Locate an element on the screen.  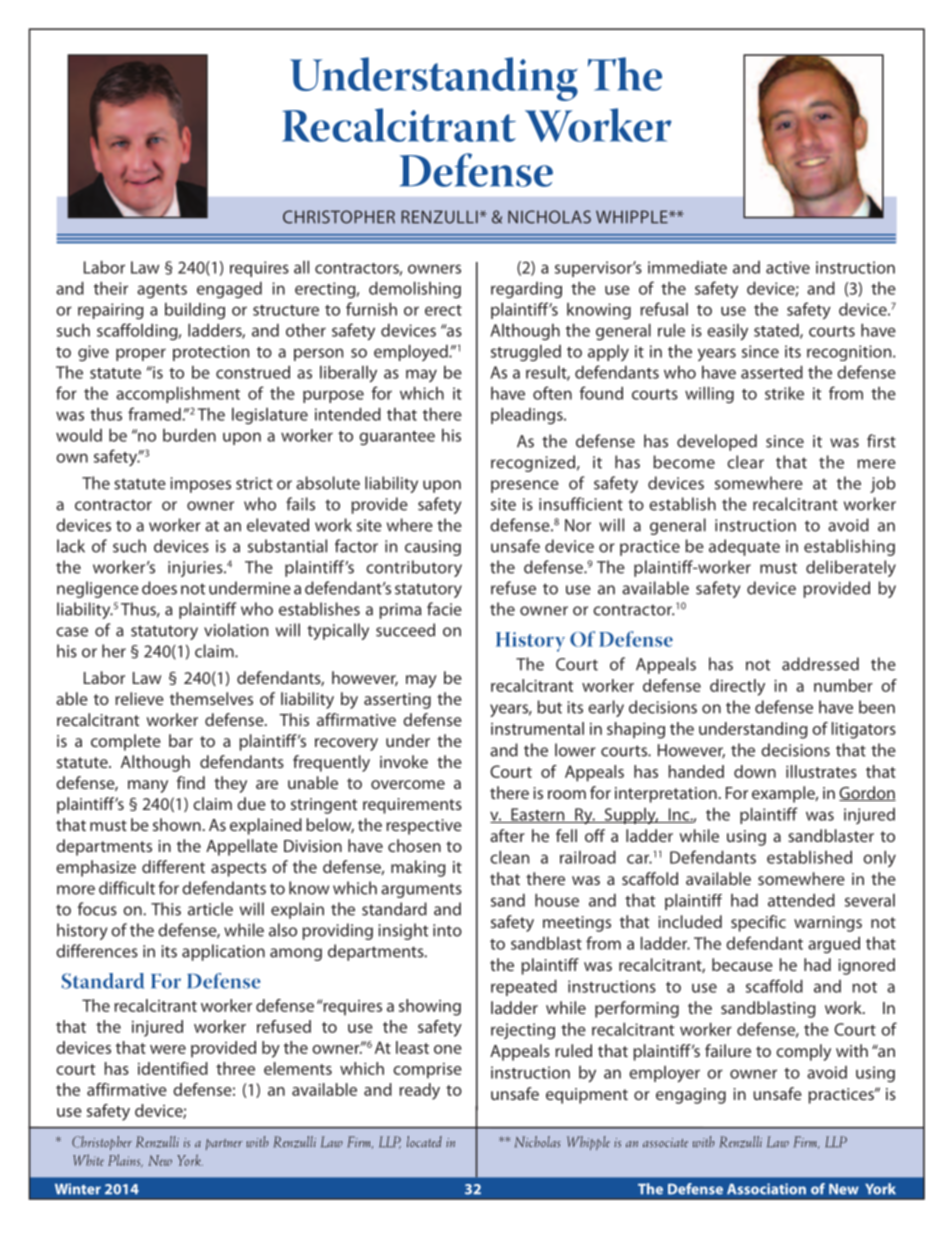
specific is located at coordinates (758, 923).
